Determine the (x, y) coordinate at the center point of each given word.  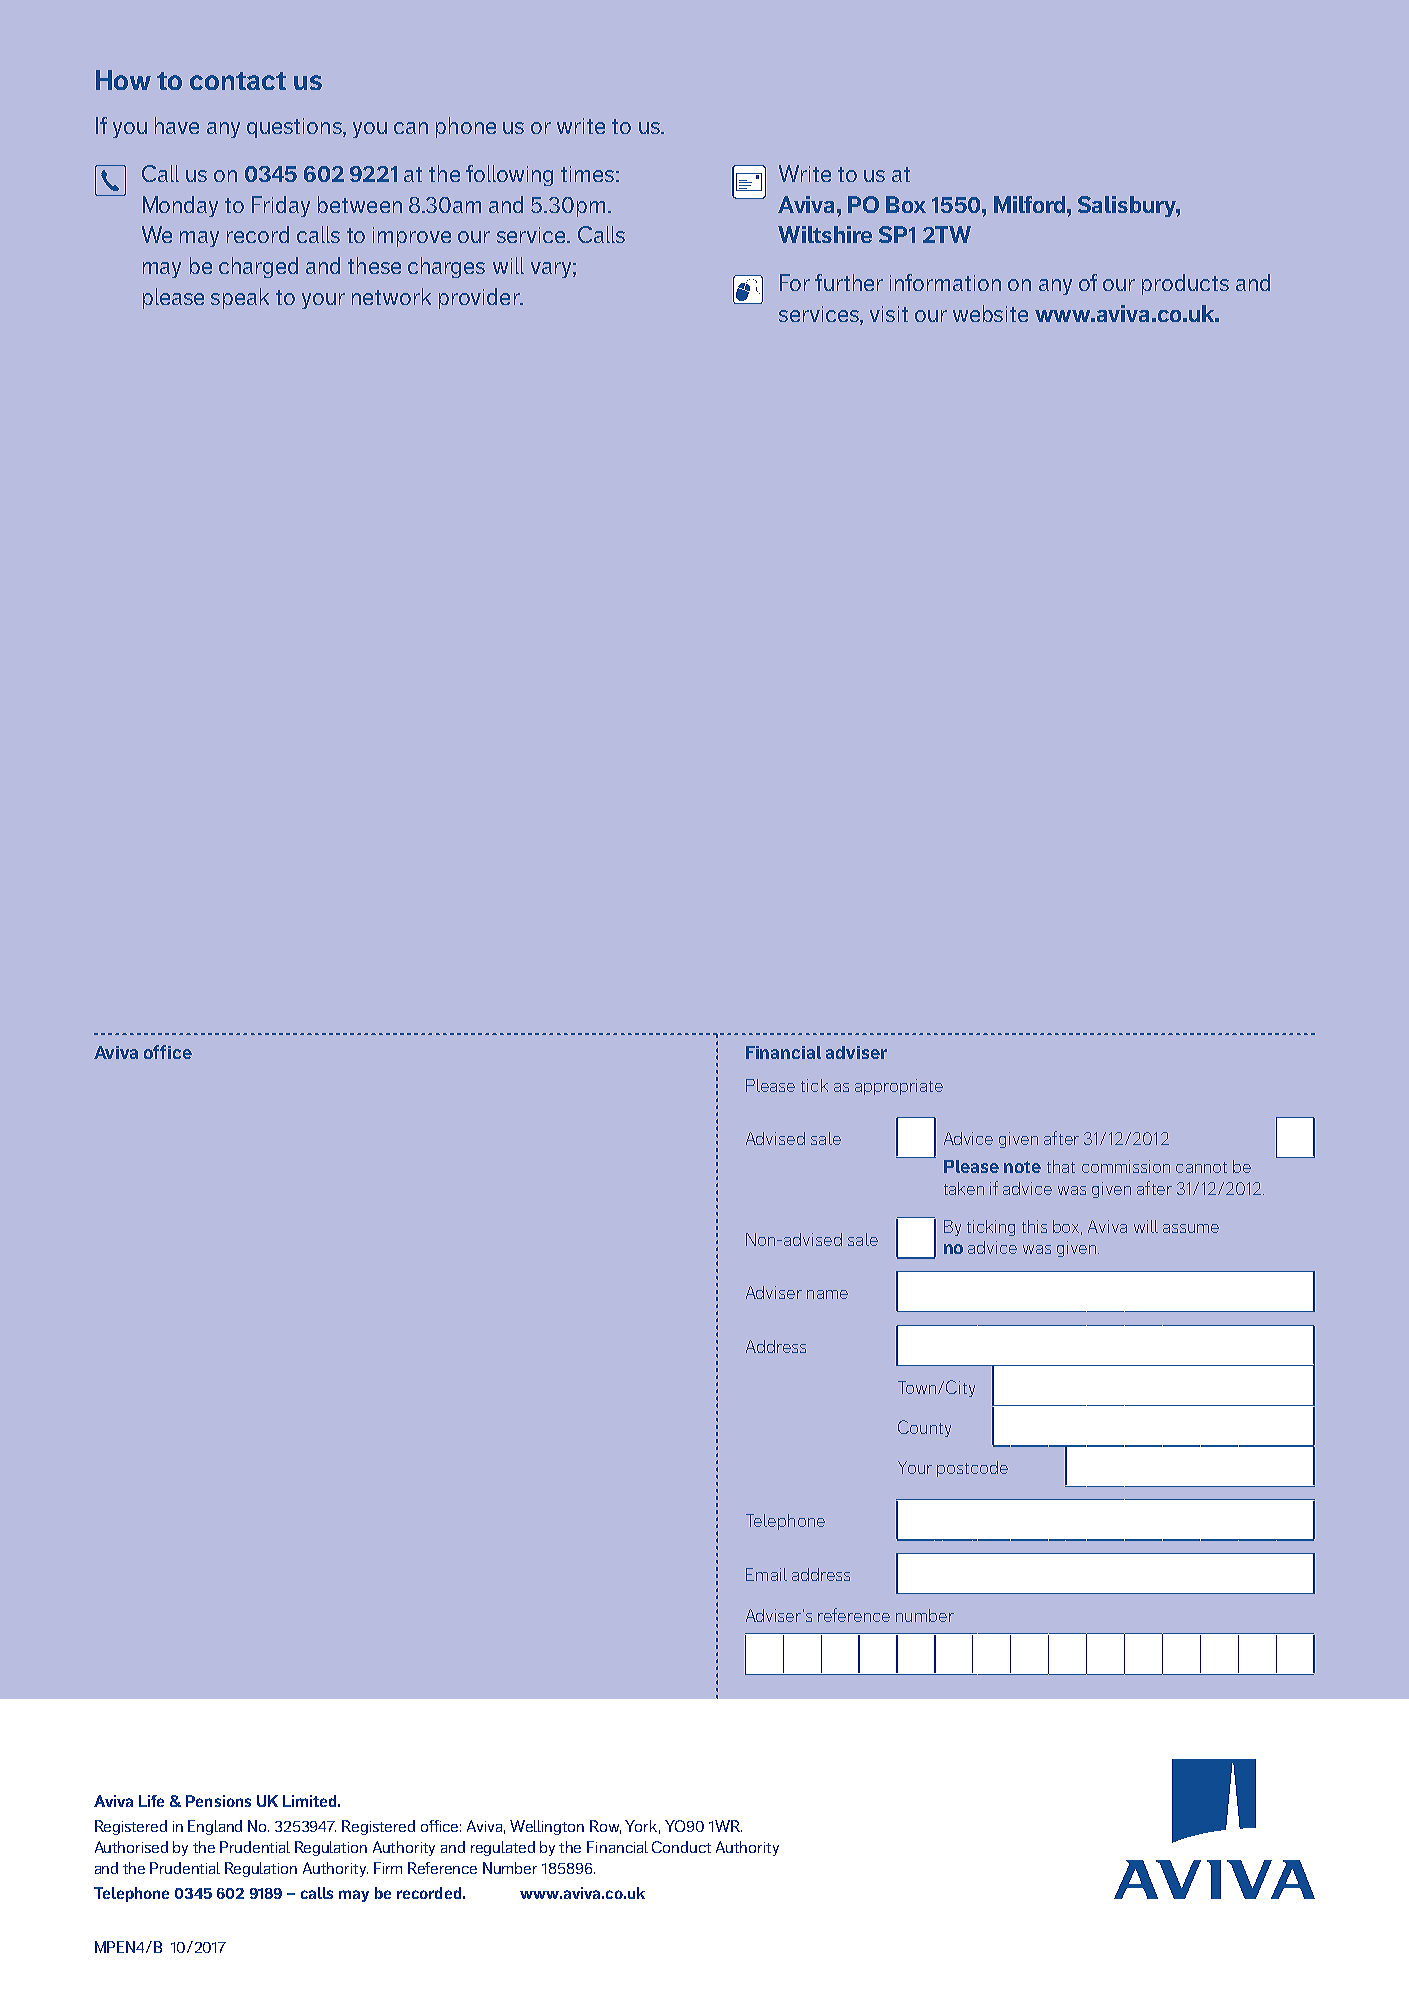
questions (295, 128)
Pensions (218, 1801)
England (215, 1827)
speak (240, 298)
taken (964, 1188)
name (827, 1294)
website (990, 313)
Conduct (681, 1847)
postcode (972, 1469)
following (509, 175)
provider (480, 298)
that (1061, 1166)
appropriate (899, 1087)
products (1185, 284)
